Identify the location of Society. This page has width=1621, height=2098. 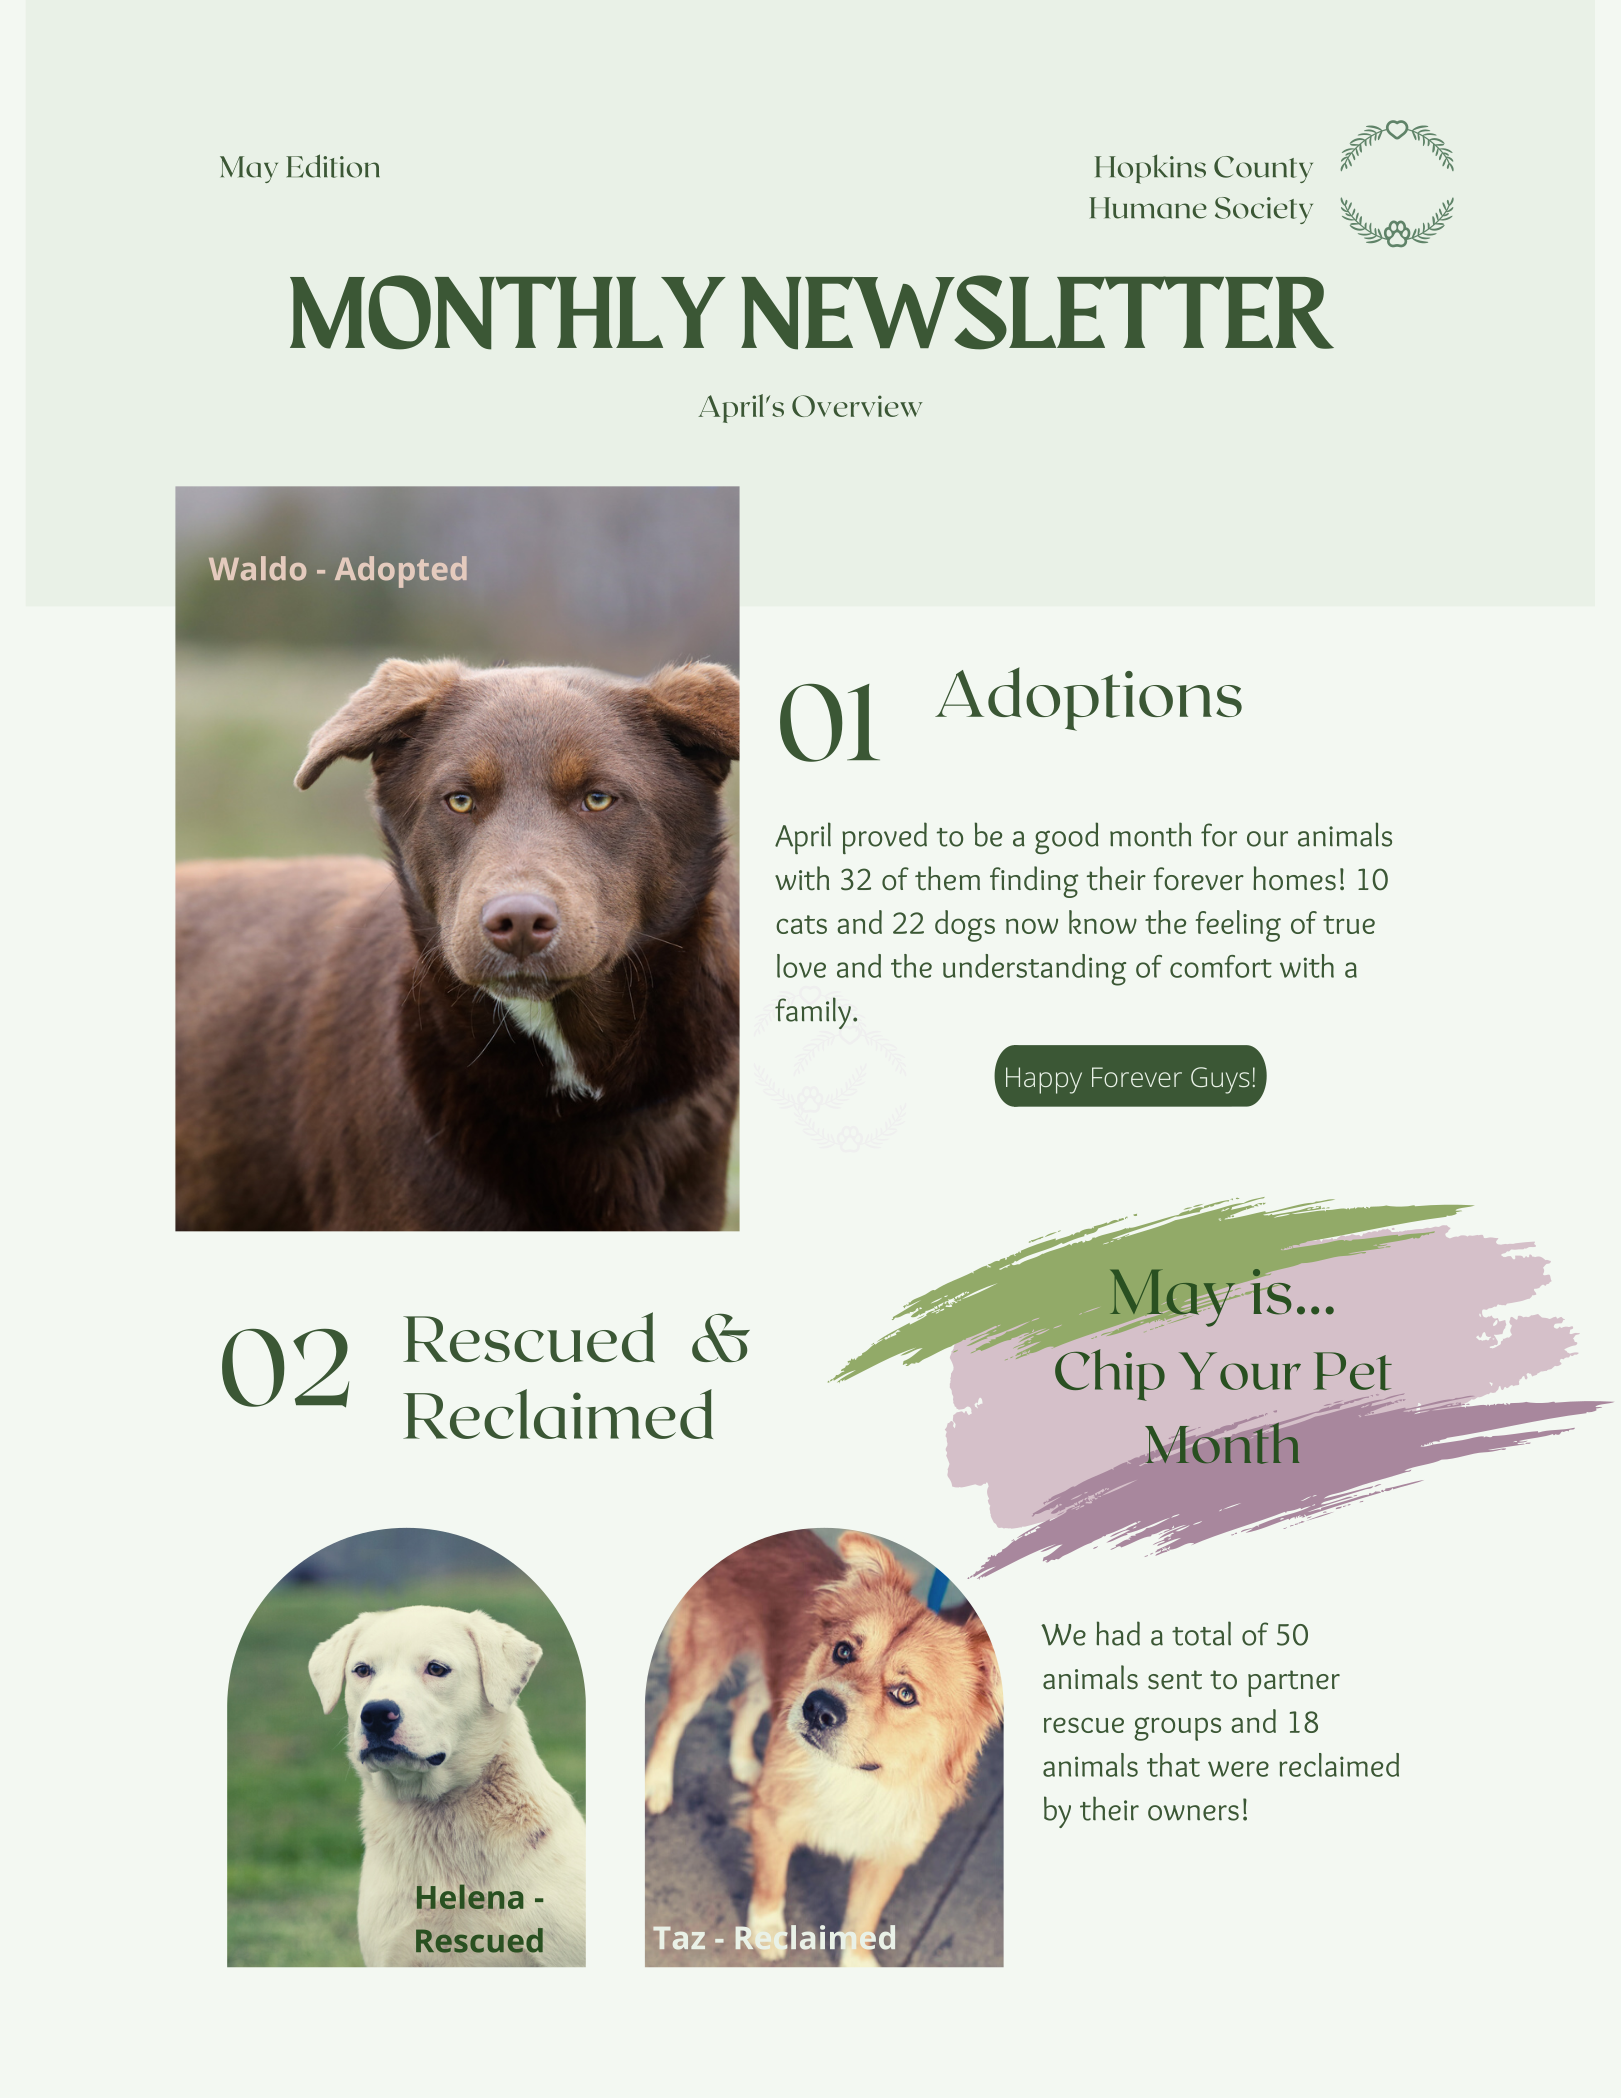
(1264, 210).
